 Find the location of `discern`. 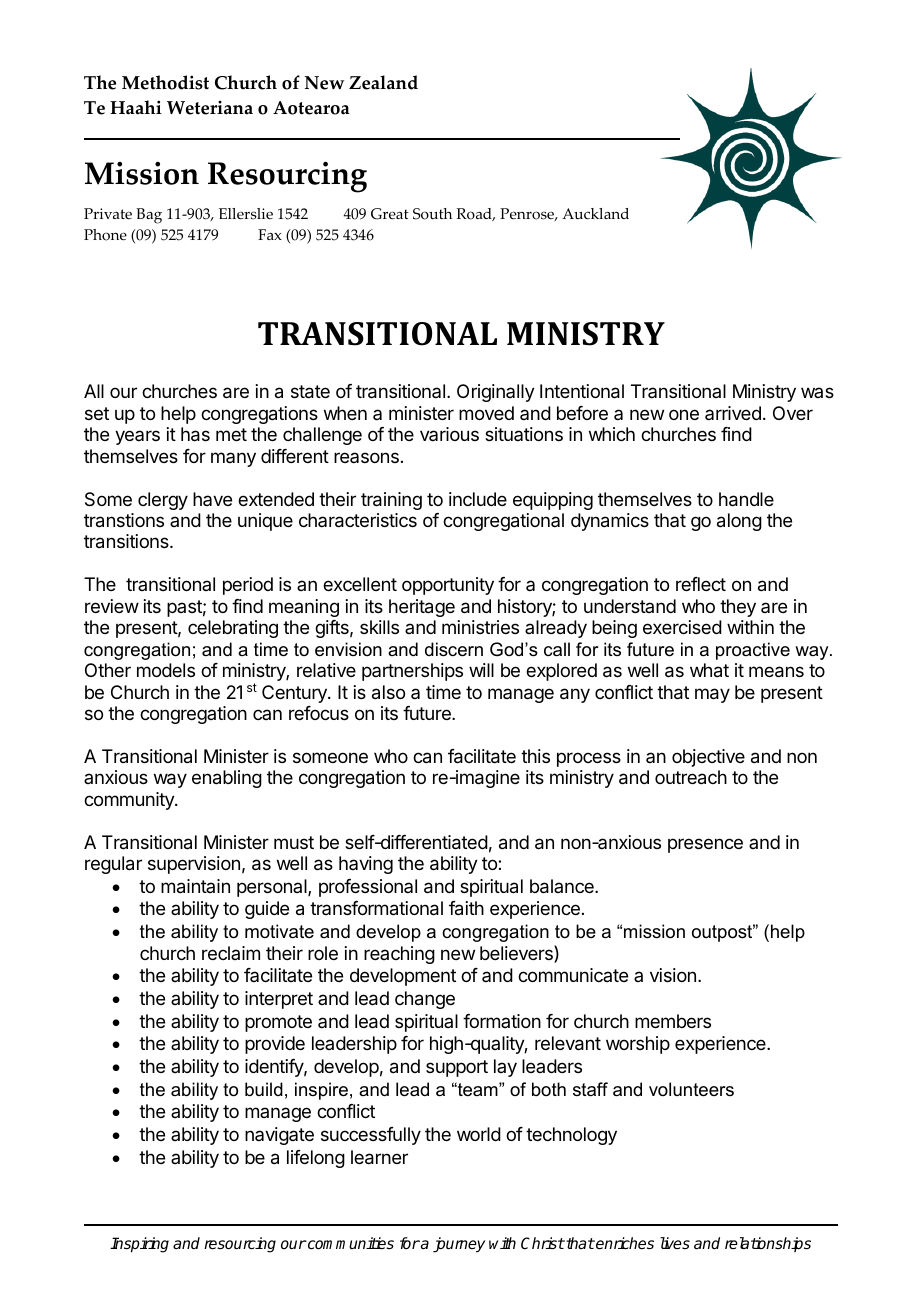

discern is located at coordinates (454, 649).
